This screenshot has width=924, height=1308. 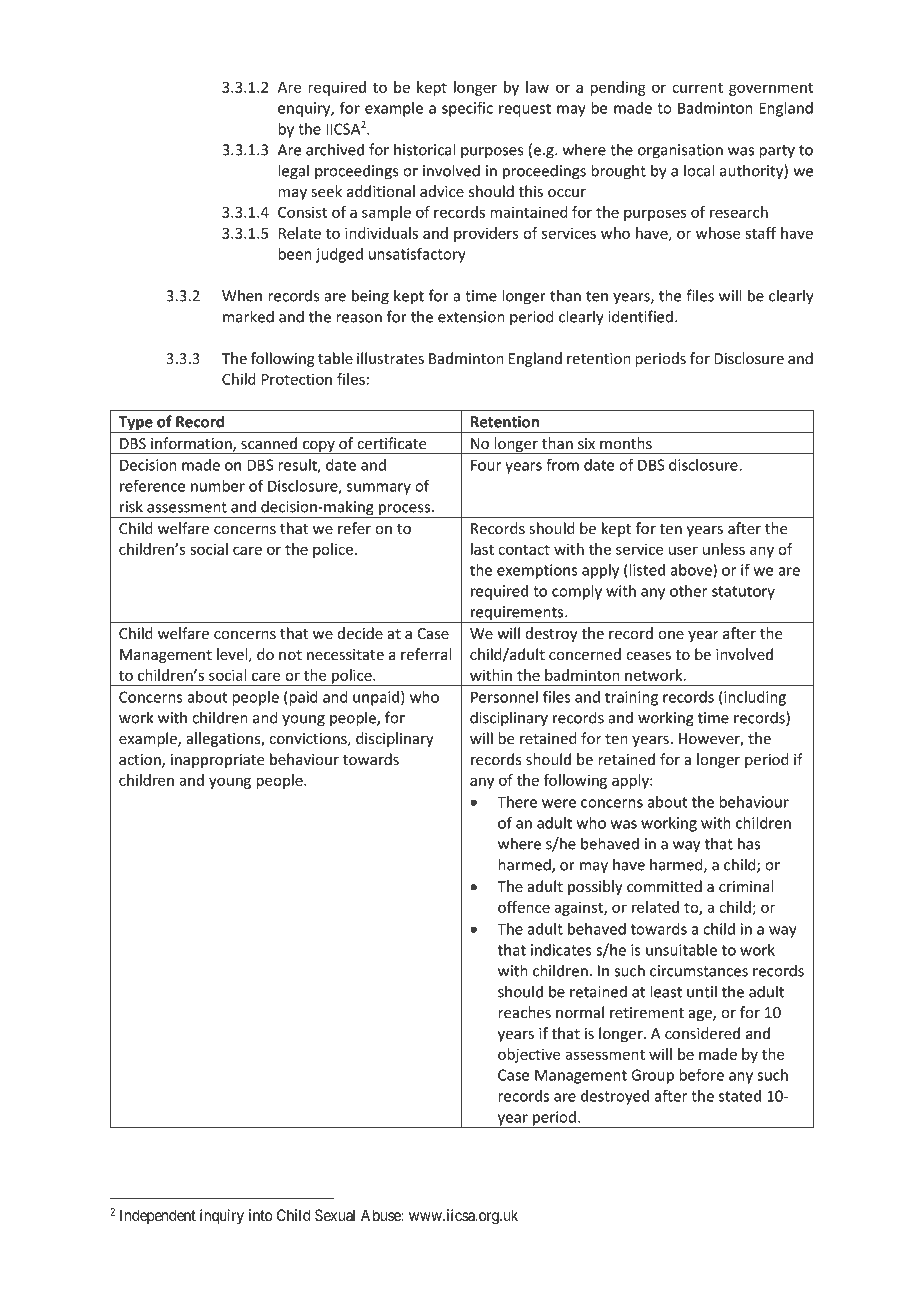 I want to click on specific, so click(x=467, y=109).
